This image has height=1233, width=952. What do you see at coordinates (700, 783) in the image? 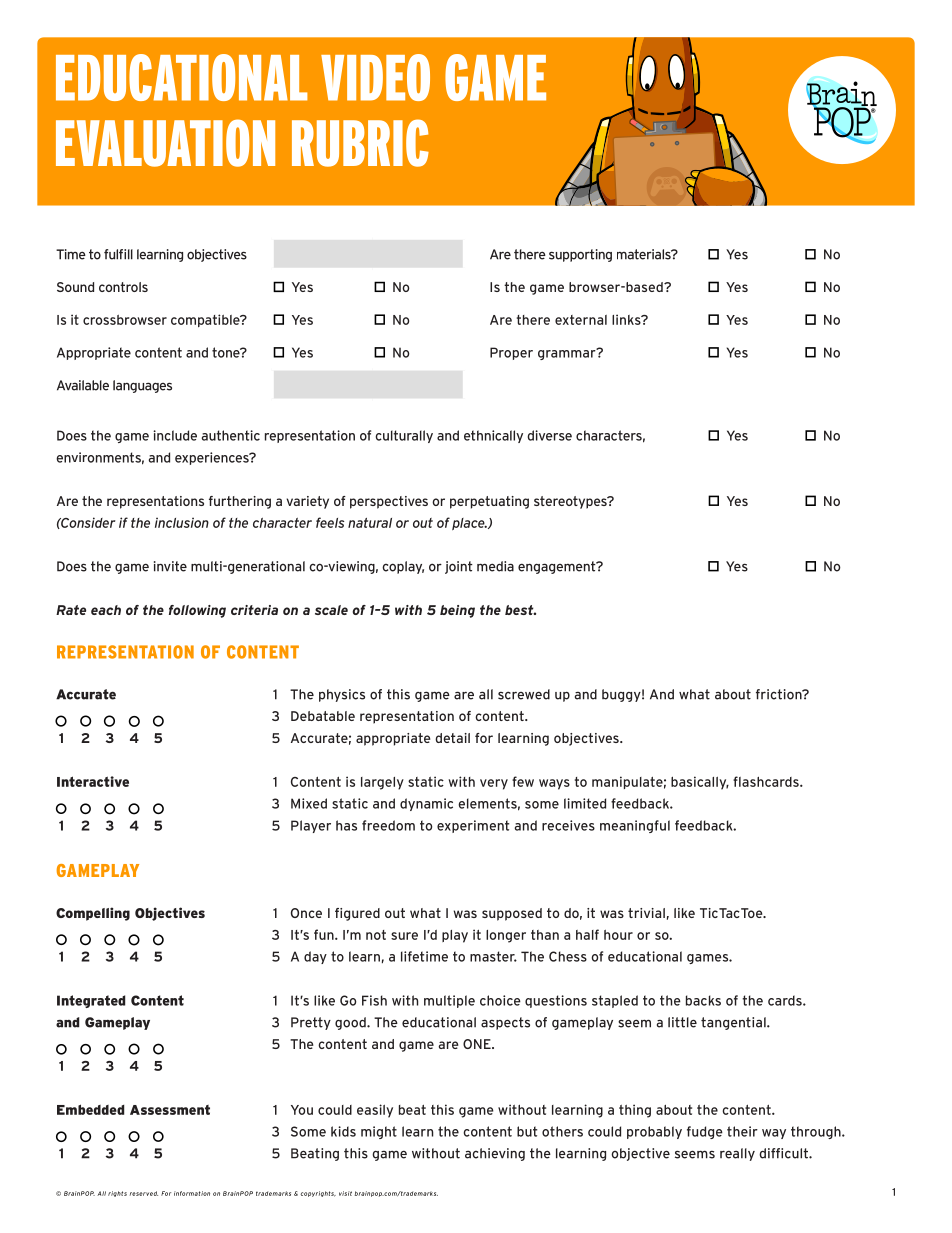
I see `basically` at bounding box center [700, 783].
